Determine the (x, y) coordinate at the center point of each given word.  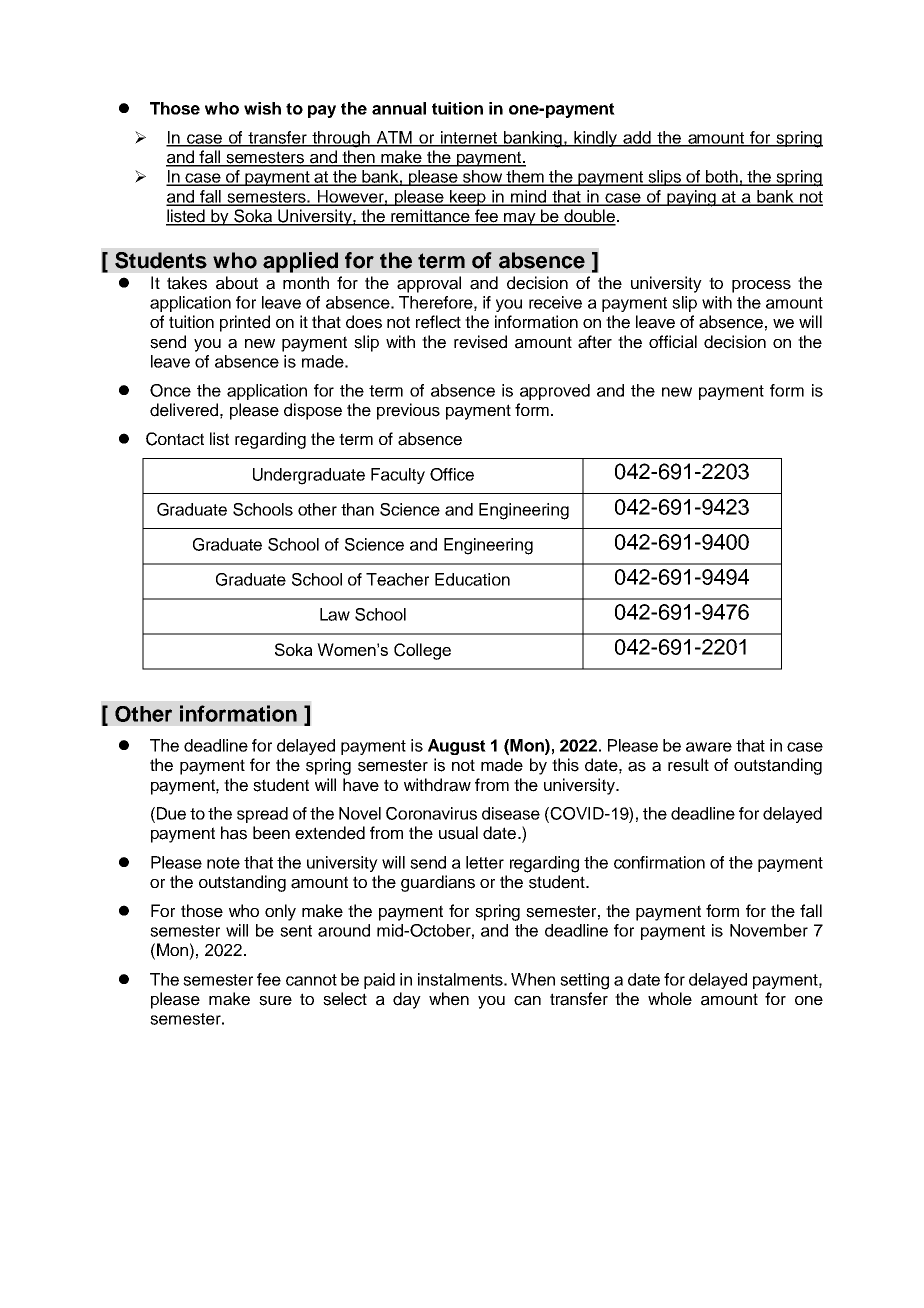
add (637, 138)
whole (670, 999)
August (457, 747)
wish (262, 108)
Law (335, 614)
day (407, 1000)
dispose (313, 411)
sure (275, 1001)
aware (709, 747)
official (673, 342)
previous (408, 411)
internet (469, 138)
